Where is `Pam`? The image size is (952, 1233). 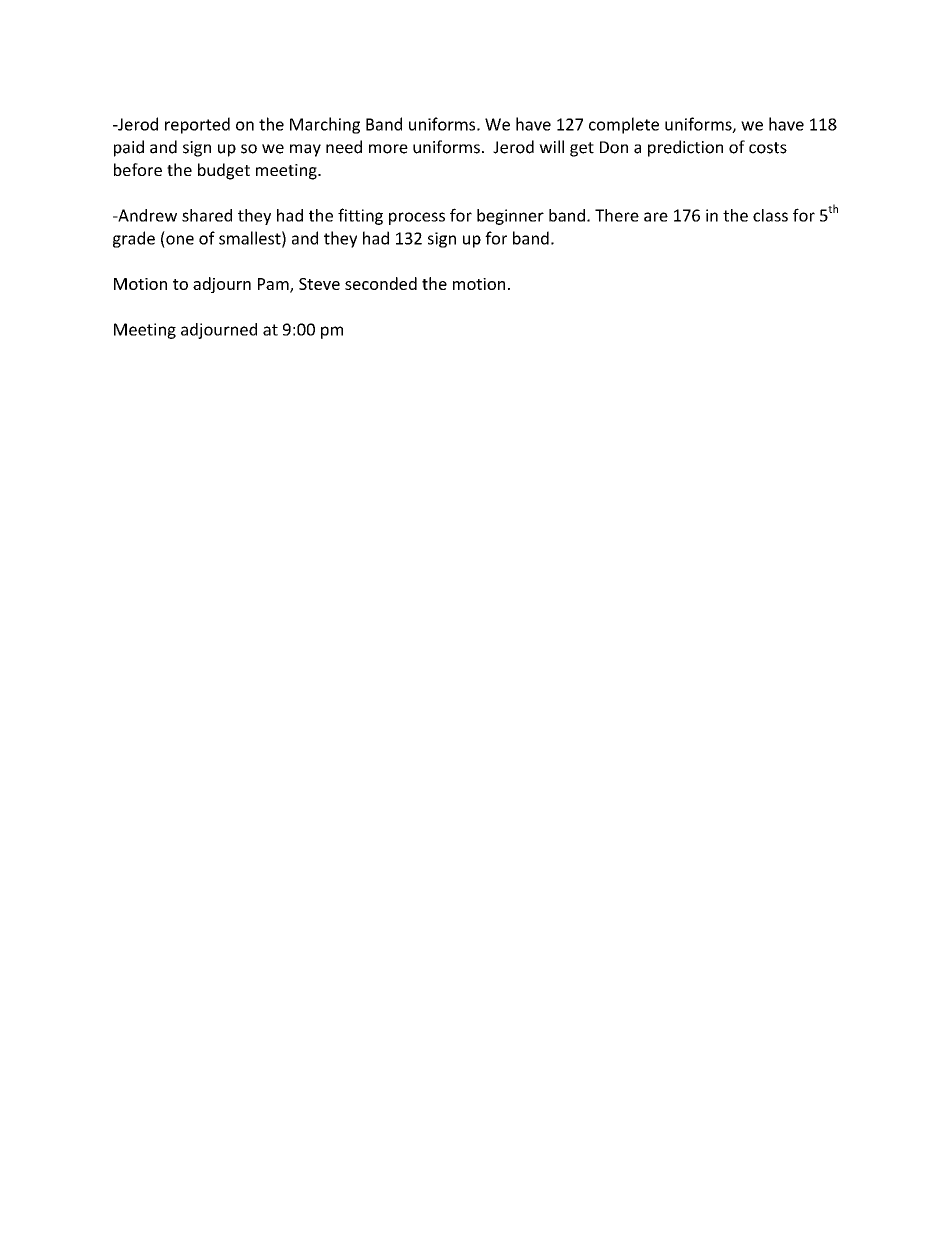 Pam is located at coordinates (274, 285).
